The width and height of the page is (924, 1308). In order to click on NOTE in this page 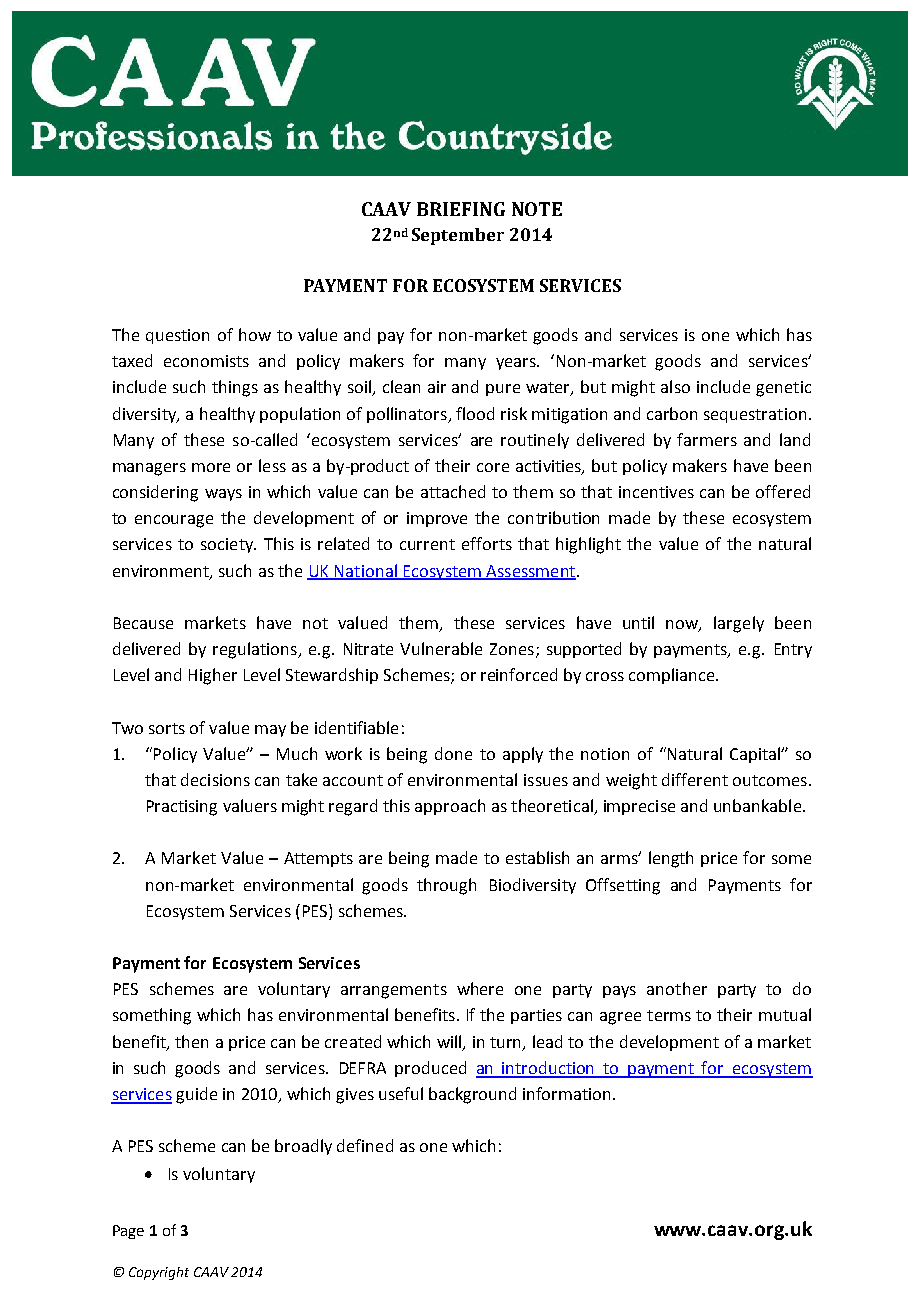, I will do `click(537, 209)`.
